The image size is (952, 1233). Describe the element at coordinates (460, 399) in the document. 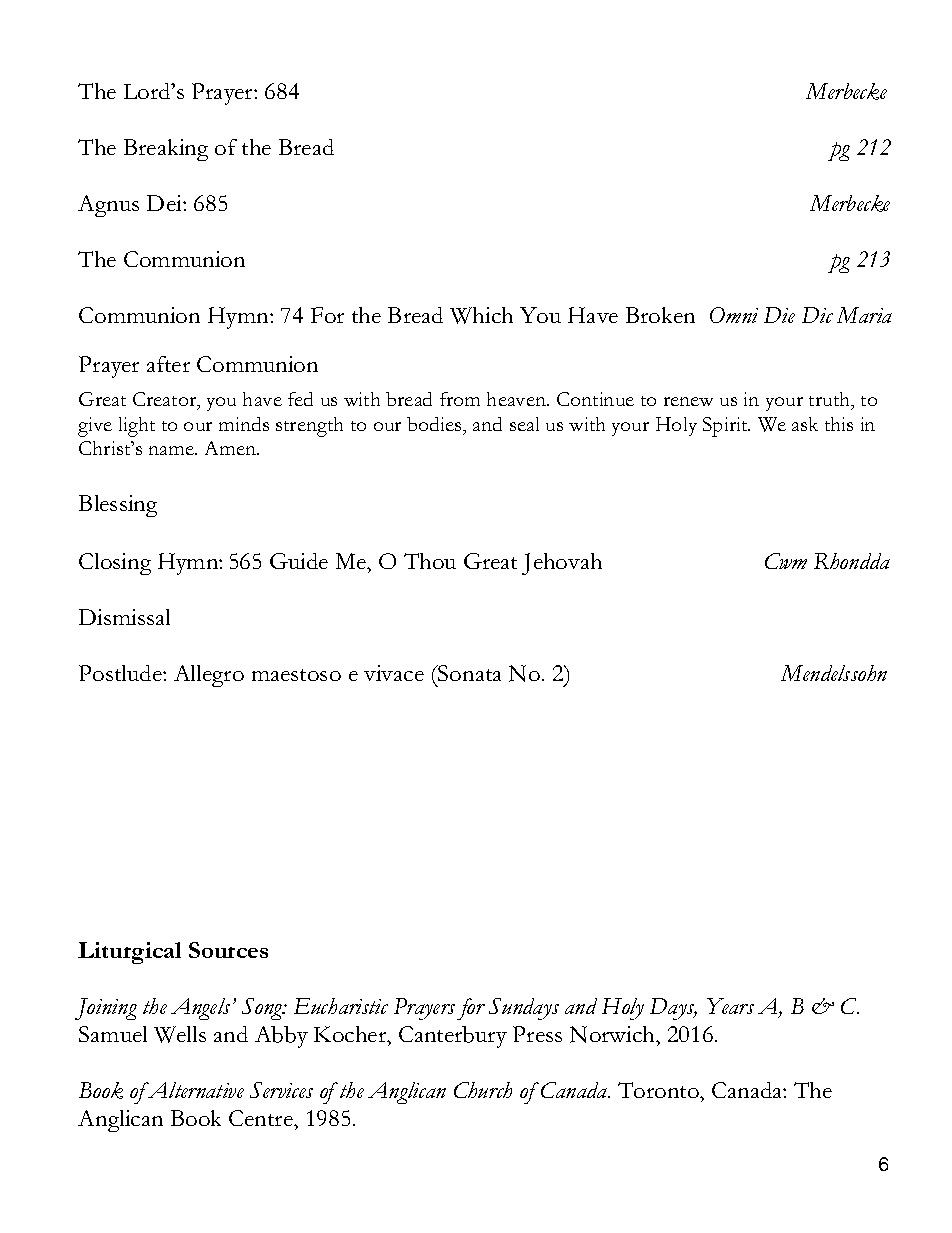

I see `from` at that location.
